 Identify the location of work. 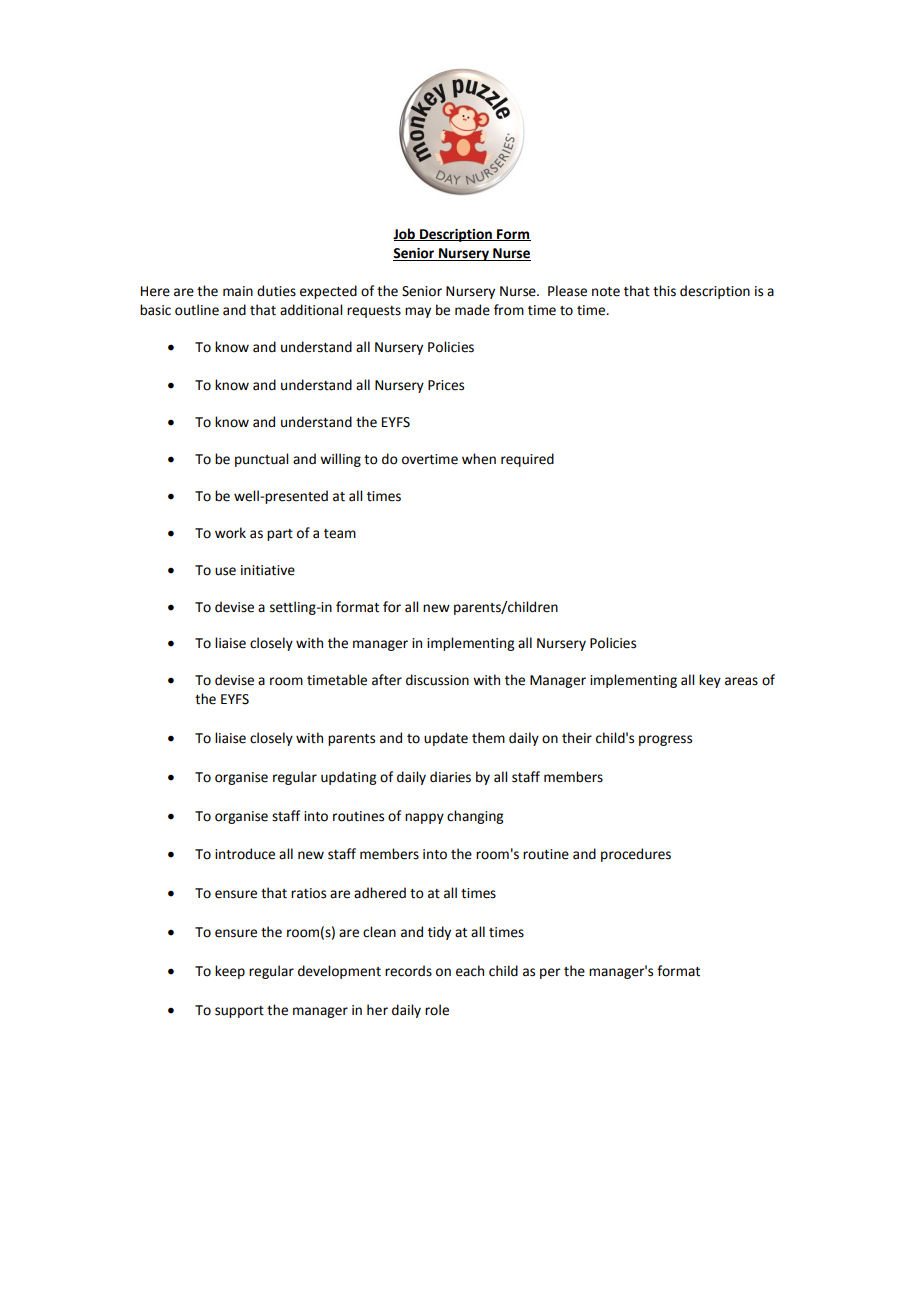
(230, 533).
